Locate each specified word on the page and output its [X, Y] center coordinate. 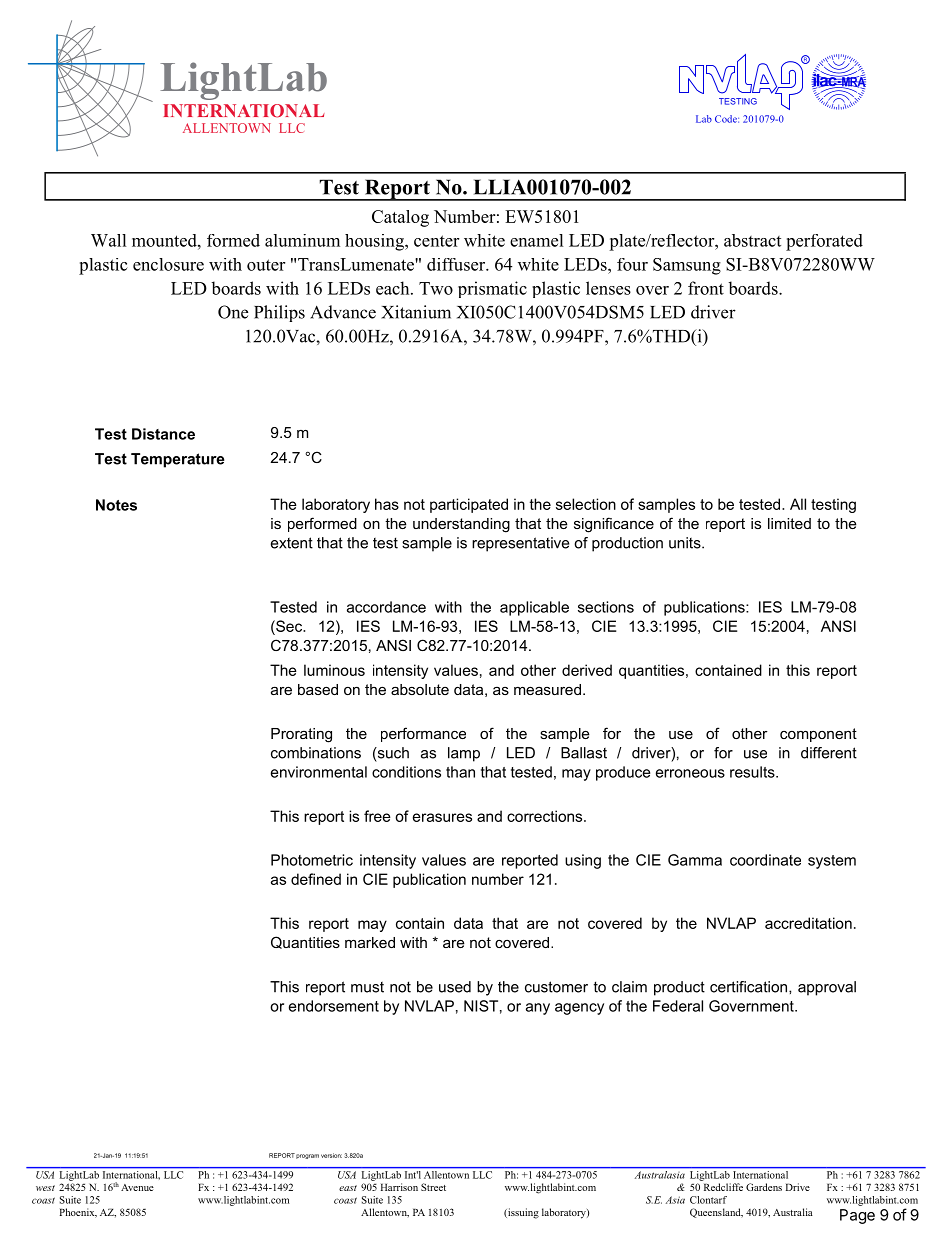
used [455, 987]
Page [857, 1216]
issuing [522, 1213]
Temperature [178, 460]
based [318, 689]
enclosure [168, 264]
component [818, 735]
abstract [752, 240]
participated [469, 505]
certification [750, 987]
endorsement [334, 1006]
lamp [464, 754]
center [436, 241]
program [307, 1156]
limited [789, 523]
